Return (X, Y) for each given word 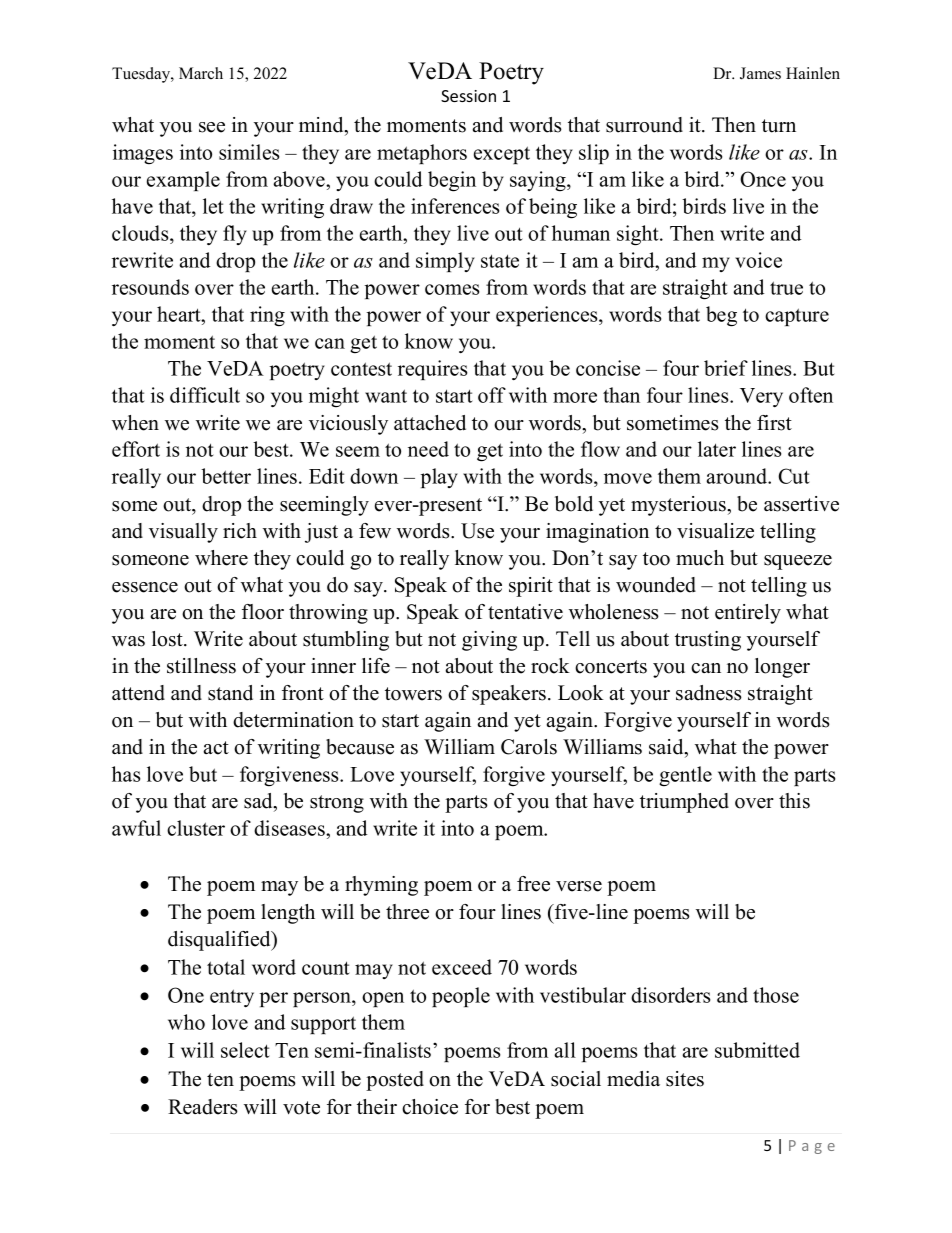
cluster (196, 828)
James (760, 73)
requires (432, 370)
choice (430, 1107)
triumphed (684, 803)
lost (168, 639)
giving (489, 641)
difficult (205, 395)
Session (468, 96)
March (201, 73)
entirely (748, 614)
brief (726, 368)
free (533, 884)
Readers (203, 1107)
